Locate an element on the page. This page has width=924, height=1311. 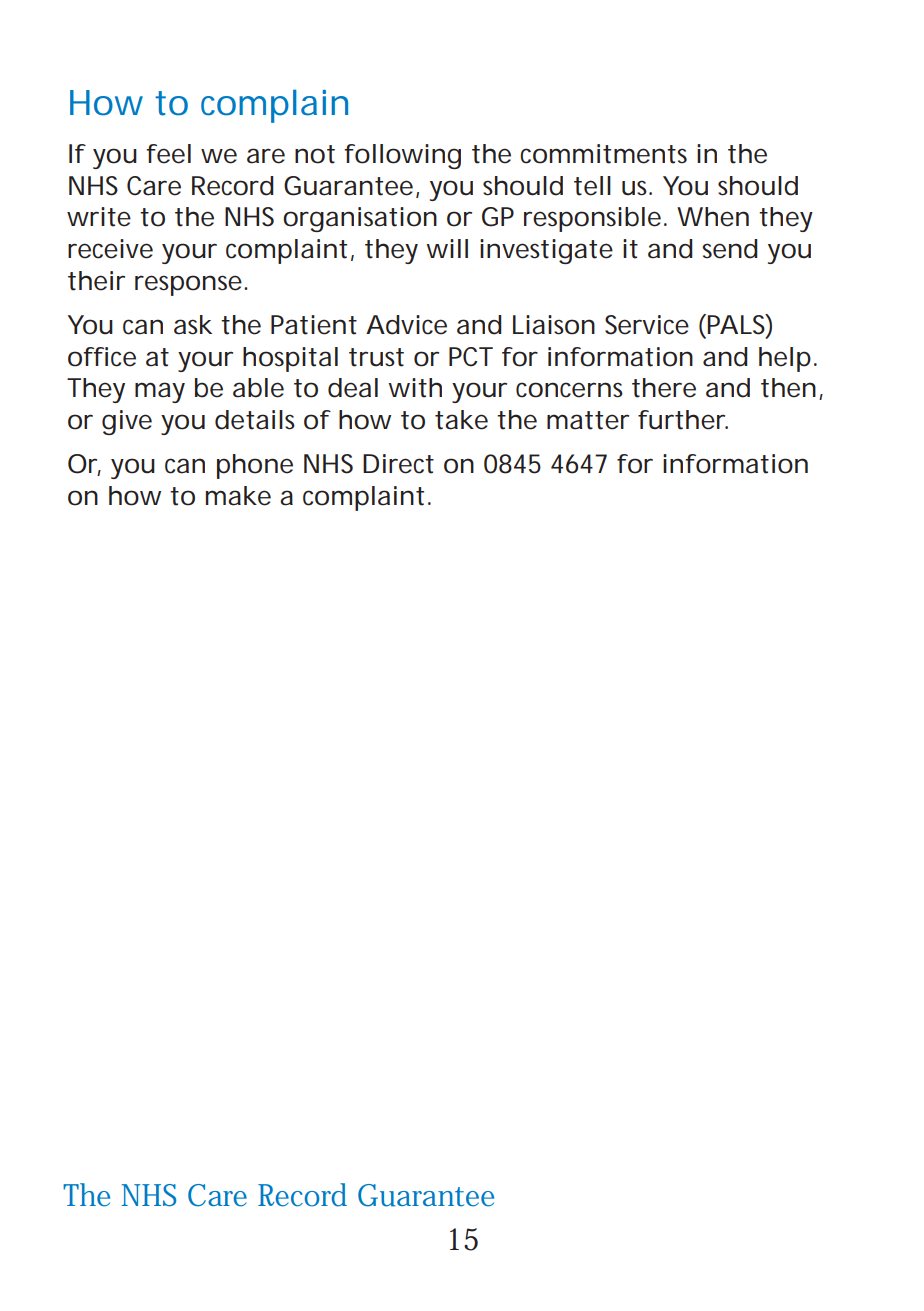
details is located at coordinates (255, 420).
